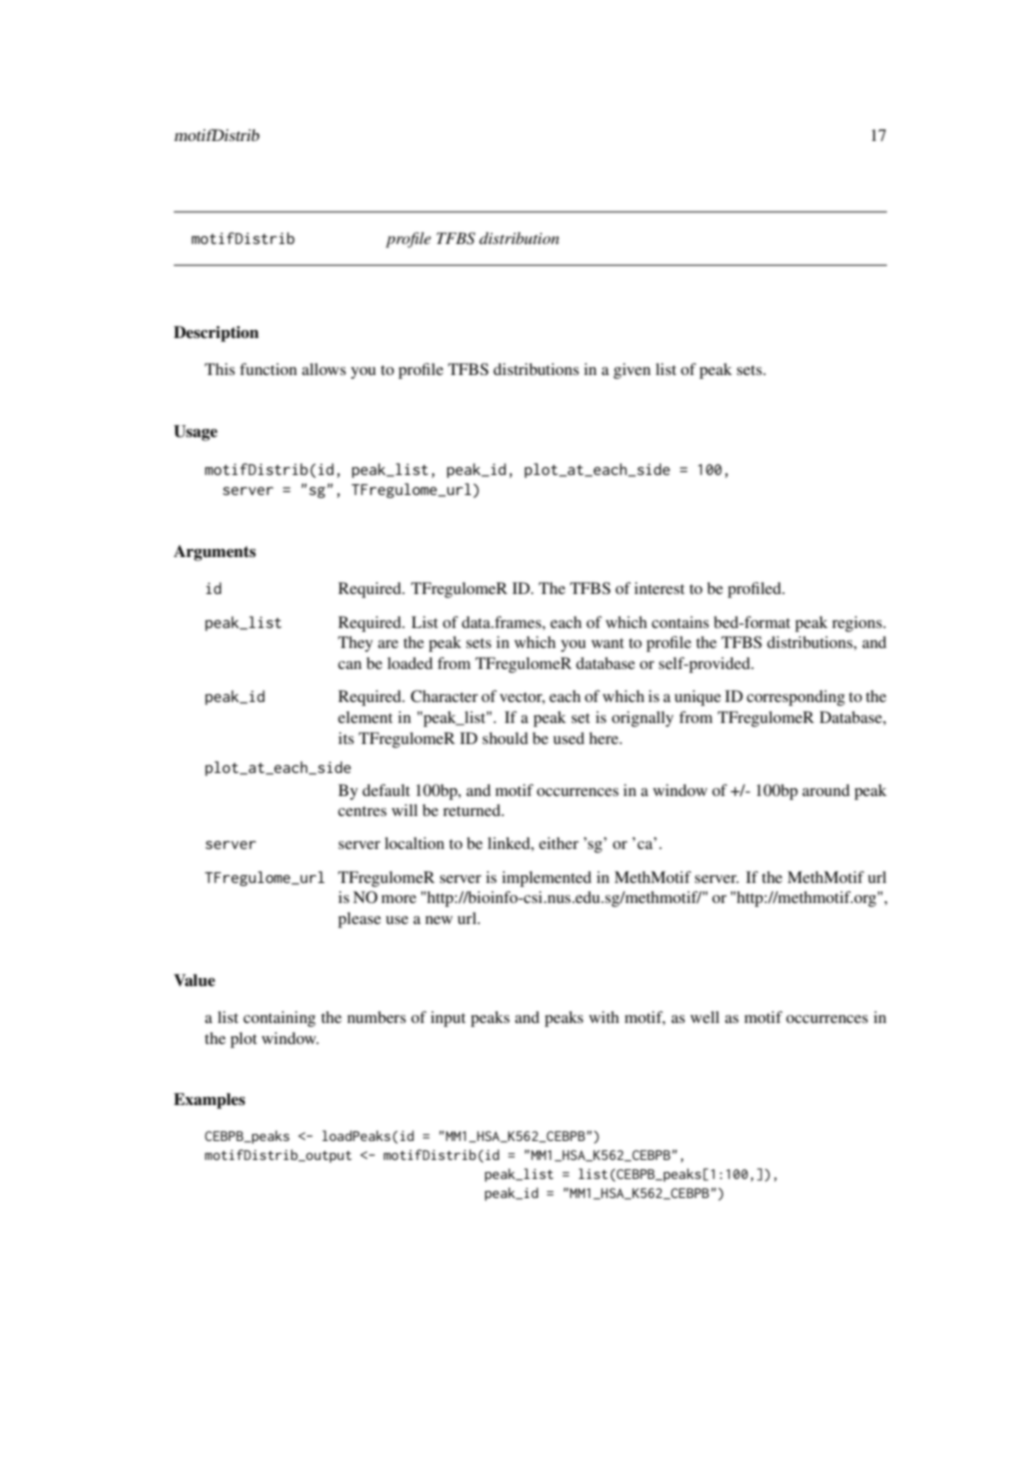 The width and height of the document is (1031, 1458). Describe the element at coordinates (796, 698) in the document. I see `corresponding` at that location.
